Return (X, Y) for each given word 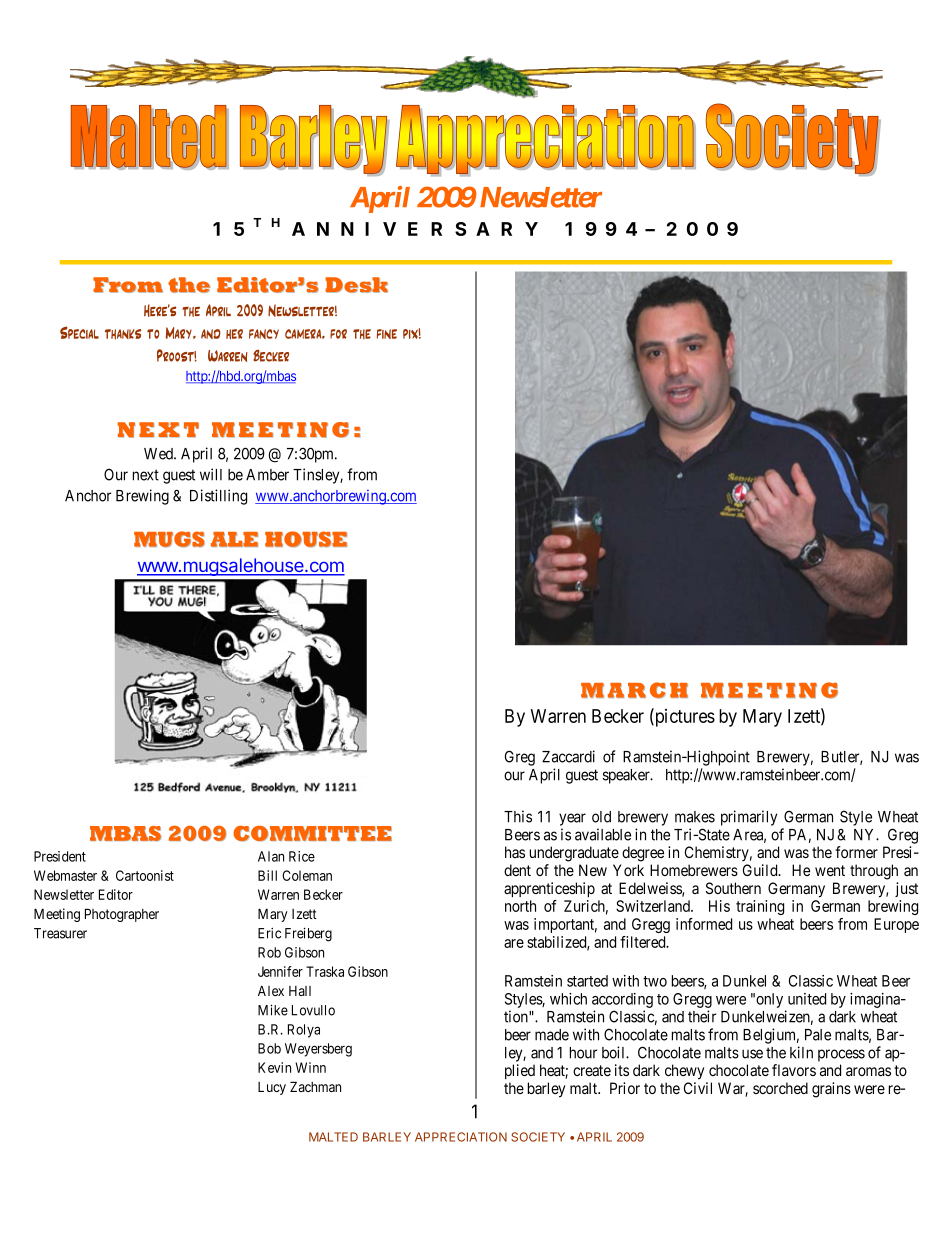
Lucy (272, 1088)
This (518, 816)
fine (387, 334)
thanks (123, 334)
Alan (271, 856)
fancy (264, 334)
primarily (749, 818)
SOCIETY (538, 1137)
